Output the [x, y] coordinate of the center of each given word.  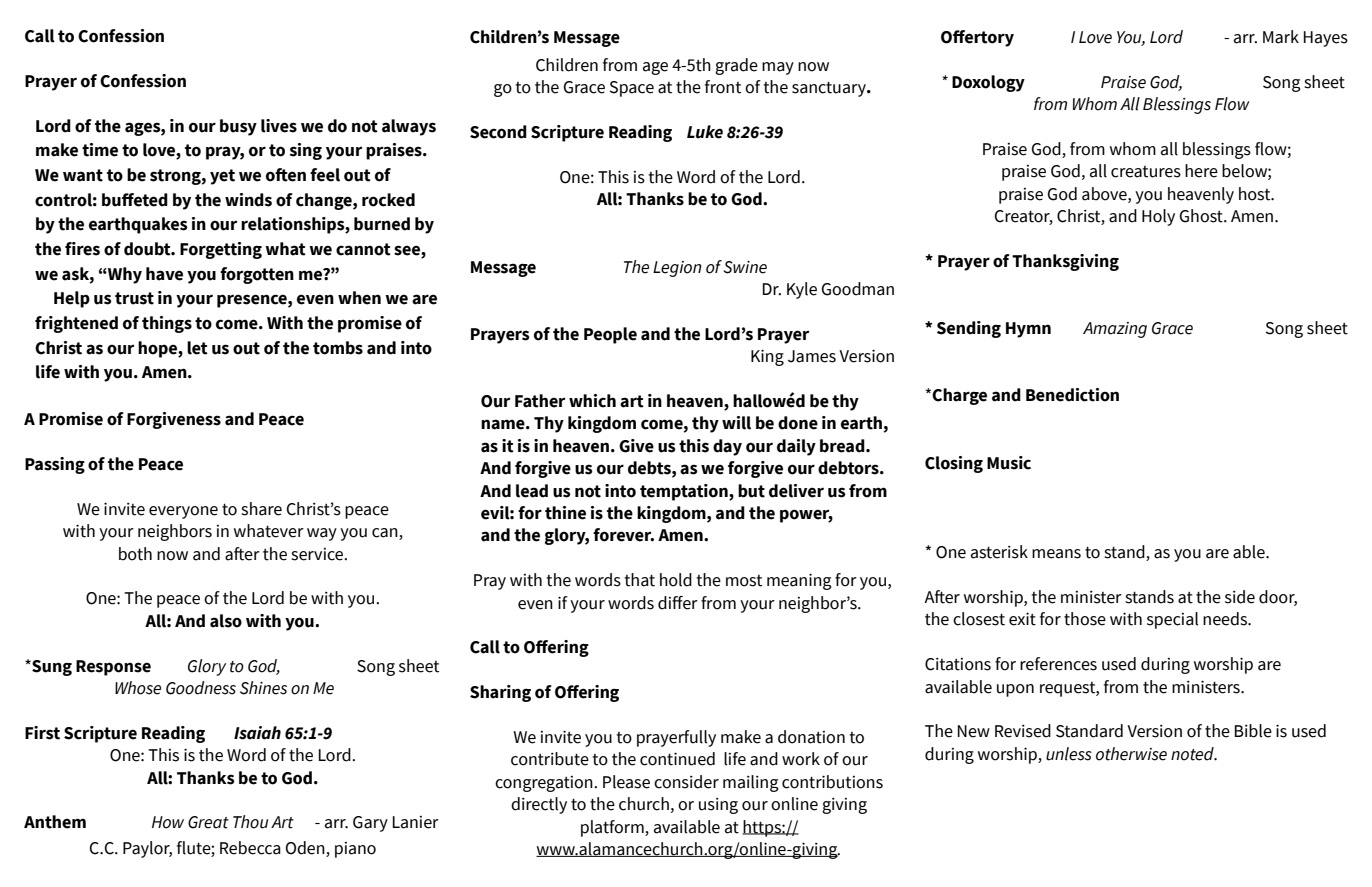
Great [208, 822]
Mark [1281, 37]
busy [238, 127]
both [135, 554]
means [1056, 554]
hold [676, 580]
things [167, 324]
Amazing [1115, 330]
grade [736, 66]
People [610, 335]
